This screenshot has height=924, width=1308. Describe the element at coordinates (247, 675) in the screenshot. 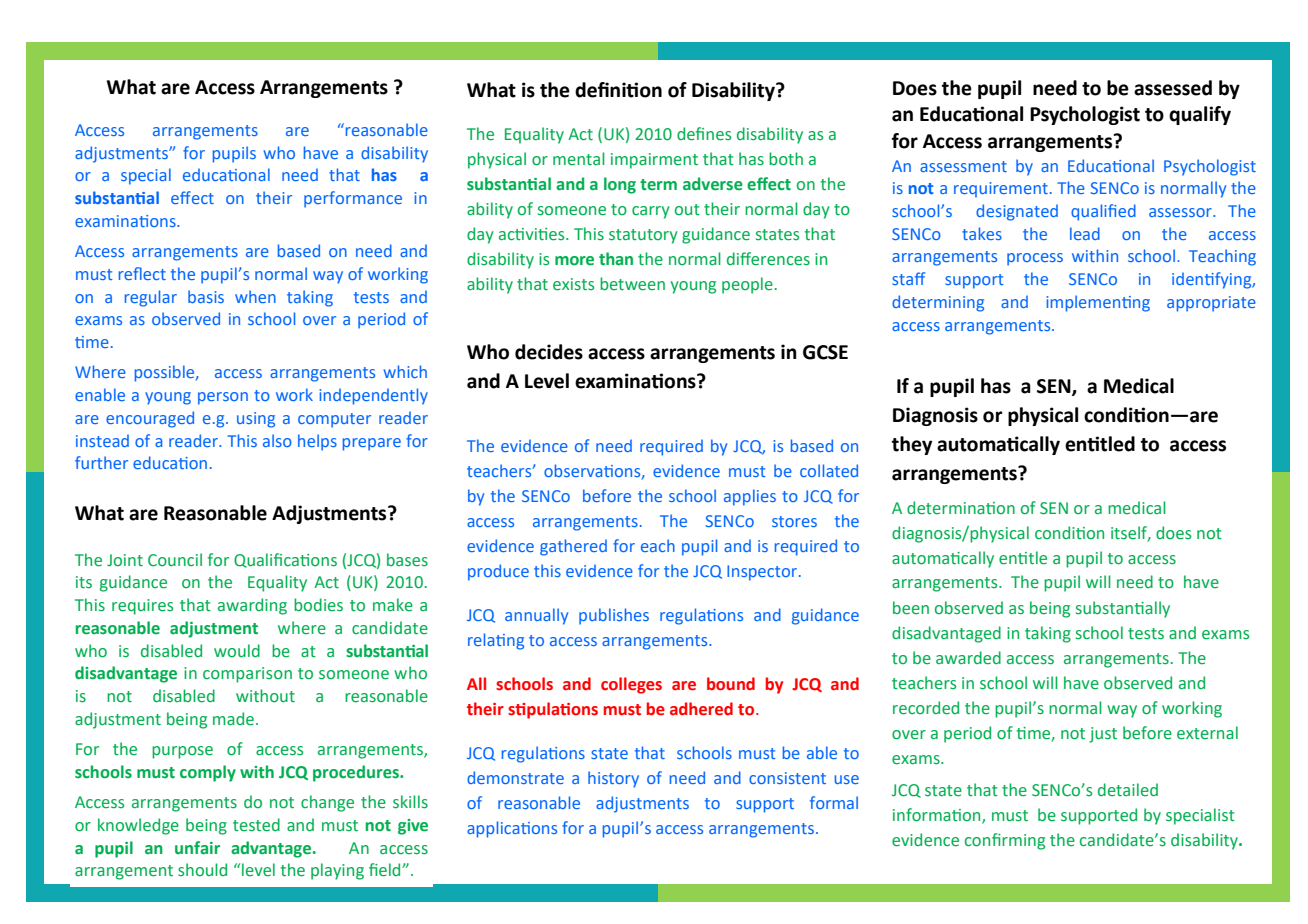

I see `comparison` at that location.
